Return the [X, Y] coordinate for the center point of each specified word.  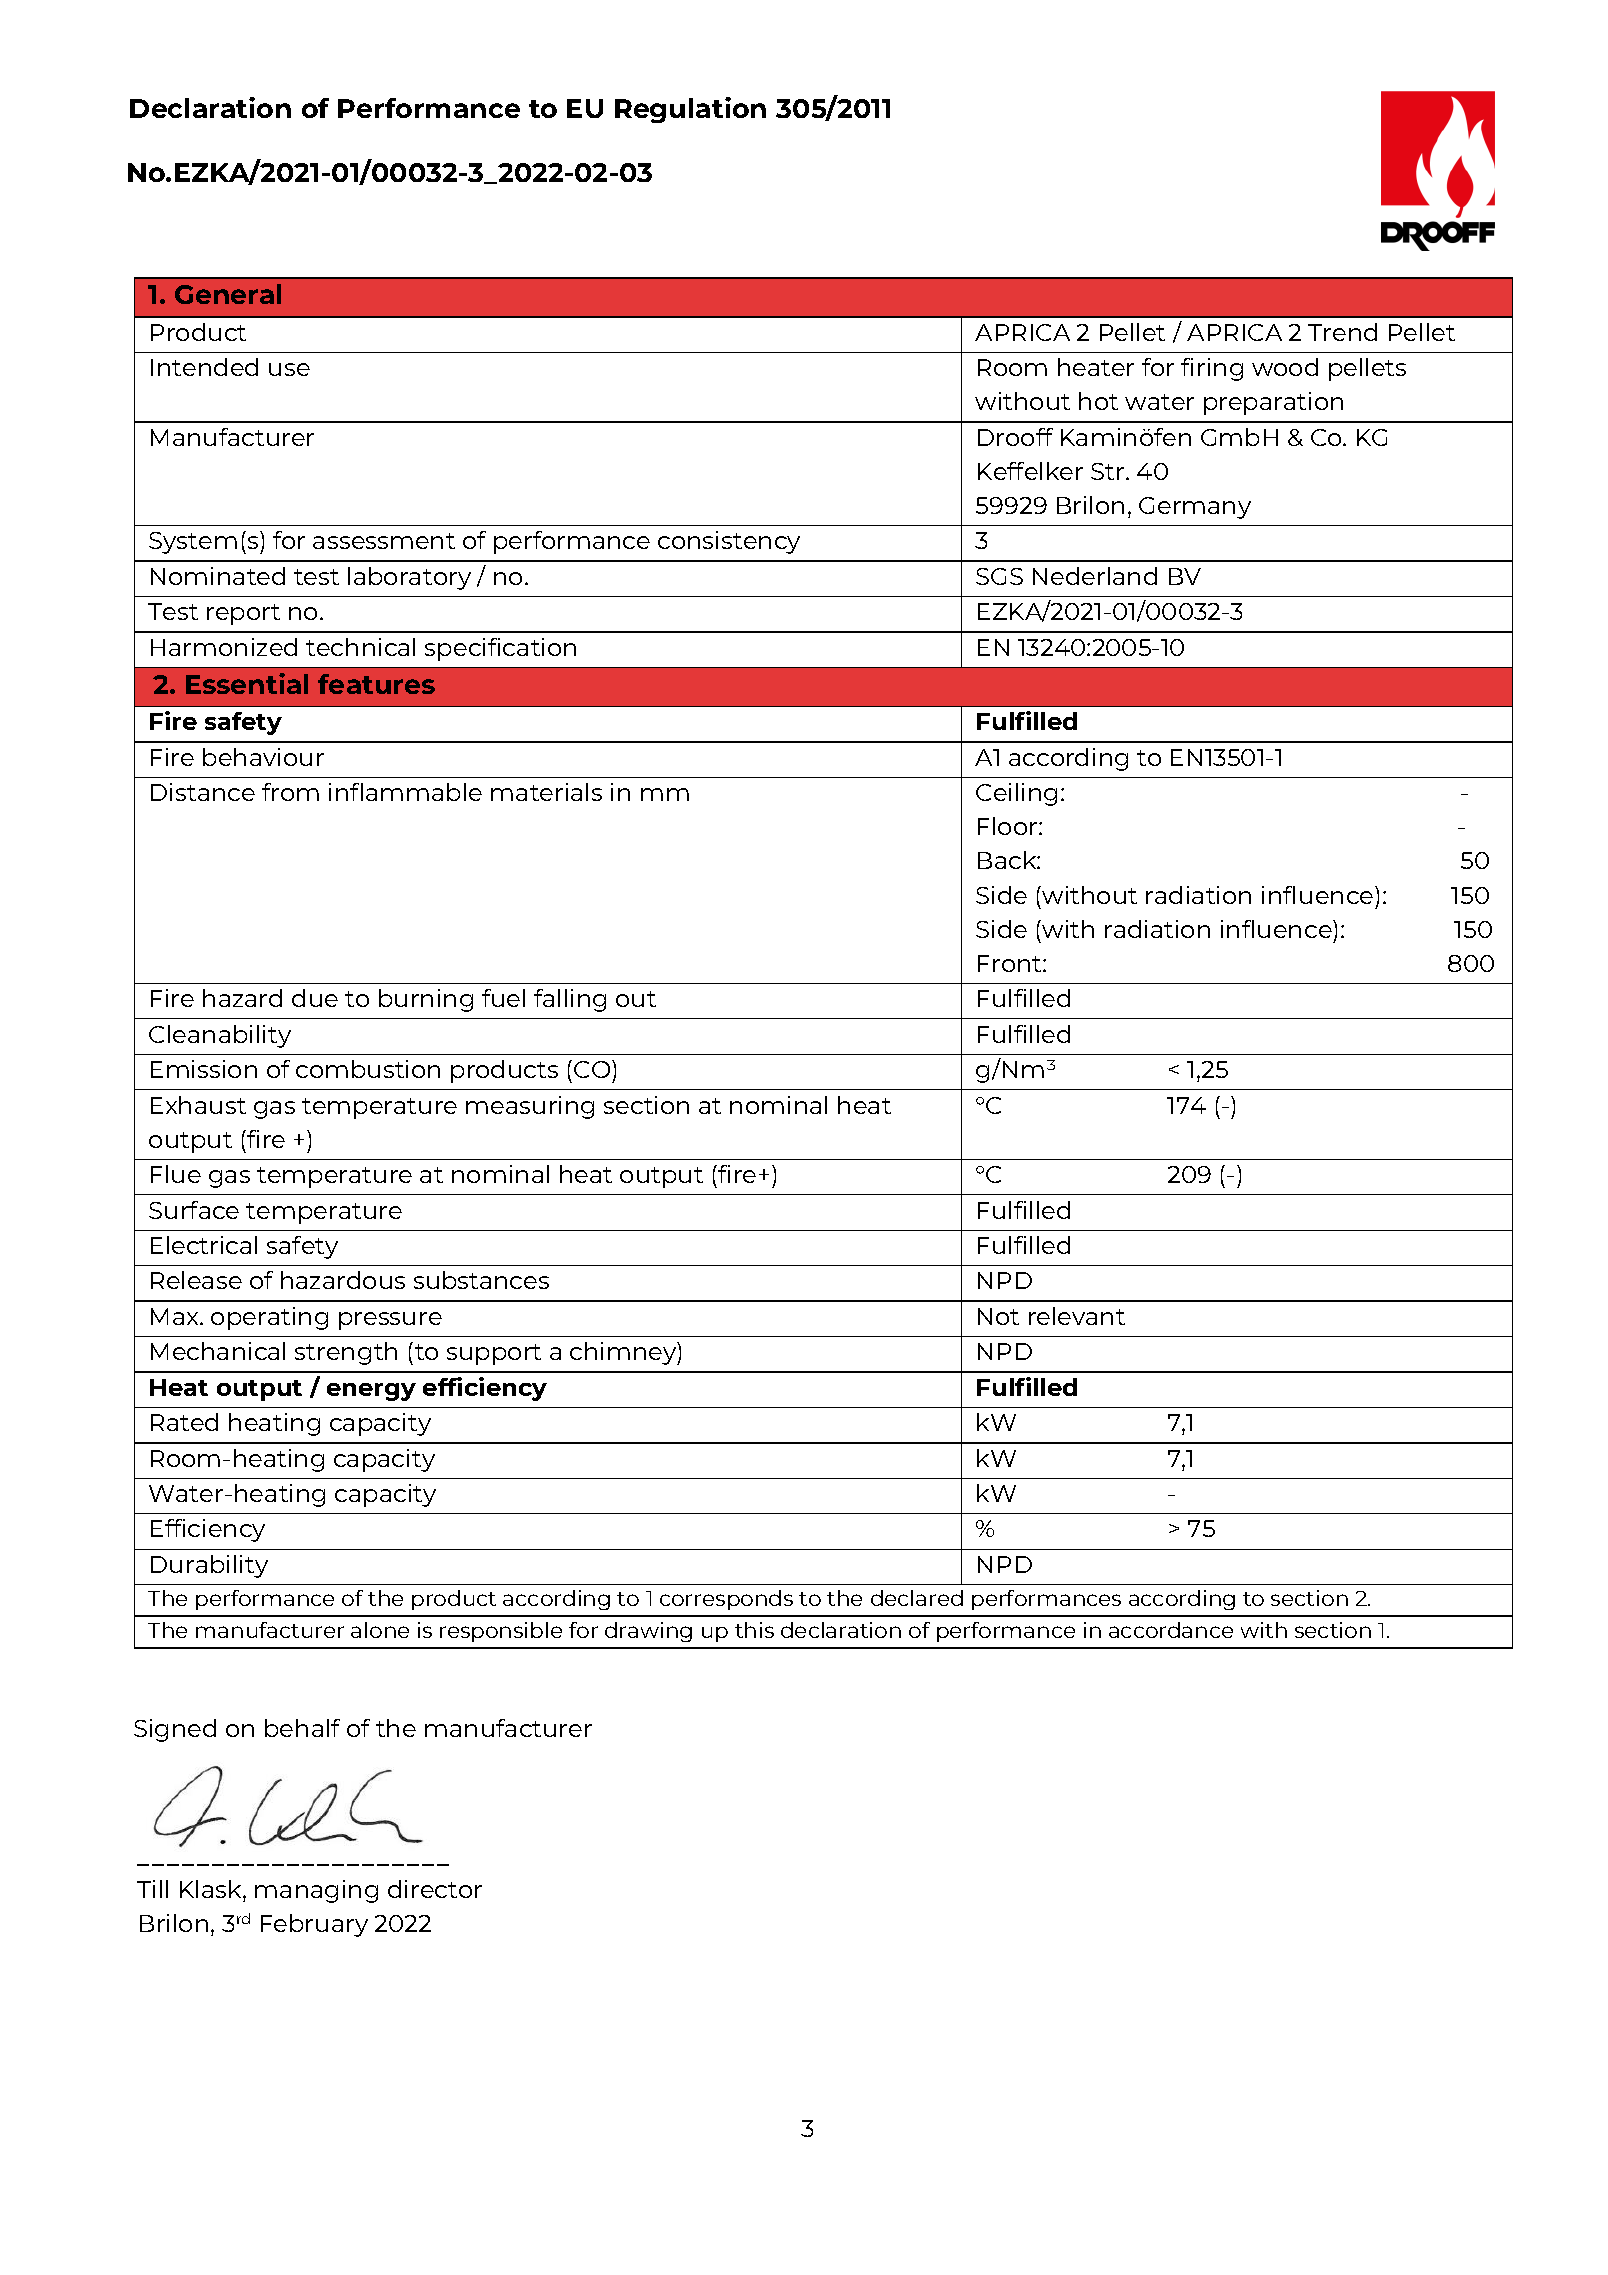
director [435, 1889]
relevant [1077, 1316]
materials [546, 792]
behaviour [263, 757]
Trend [1342, 332]
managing [316, 1891]
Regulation [690, 110]
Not [998, 1316]
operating [269, 1318]
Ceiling [1016, 794]
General [228, 294]
